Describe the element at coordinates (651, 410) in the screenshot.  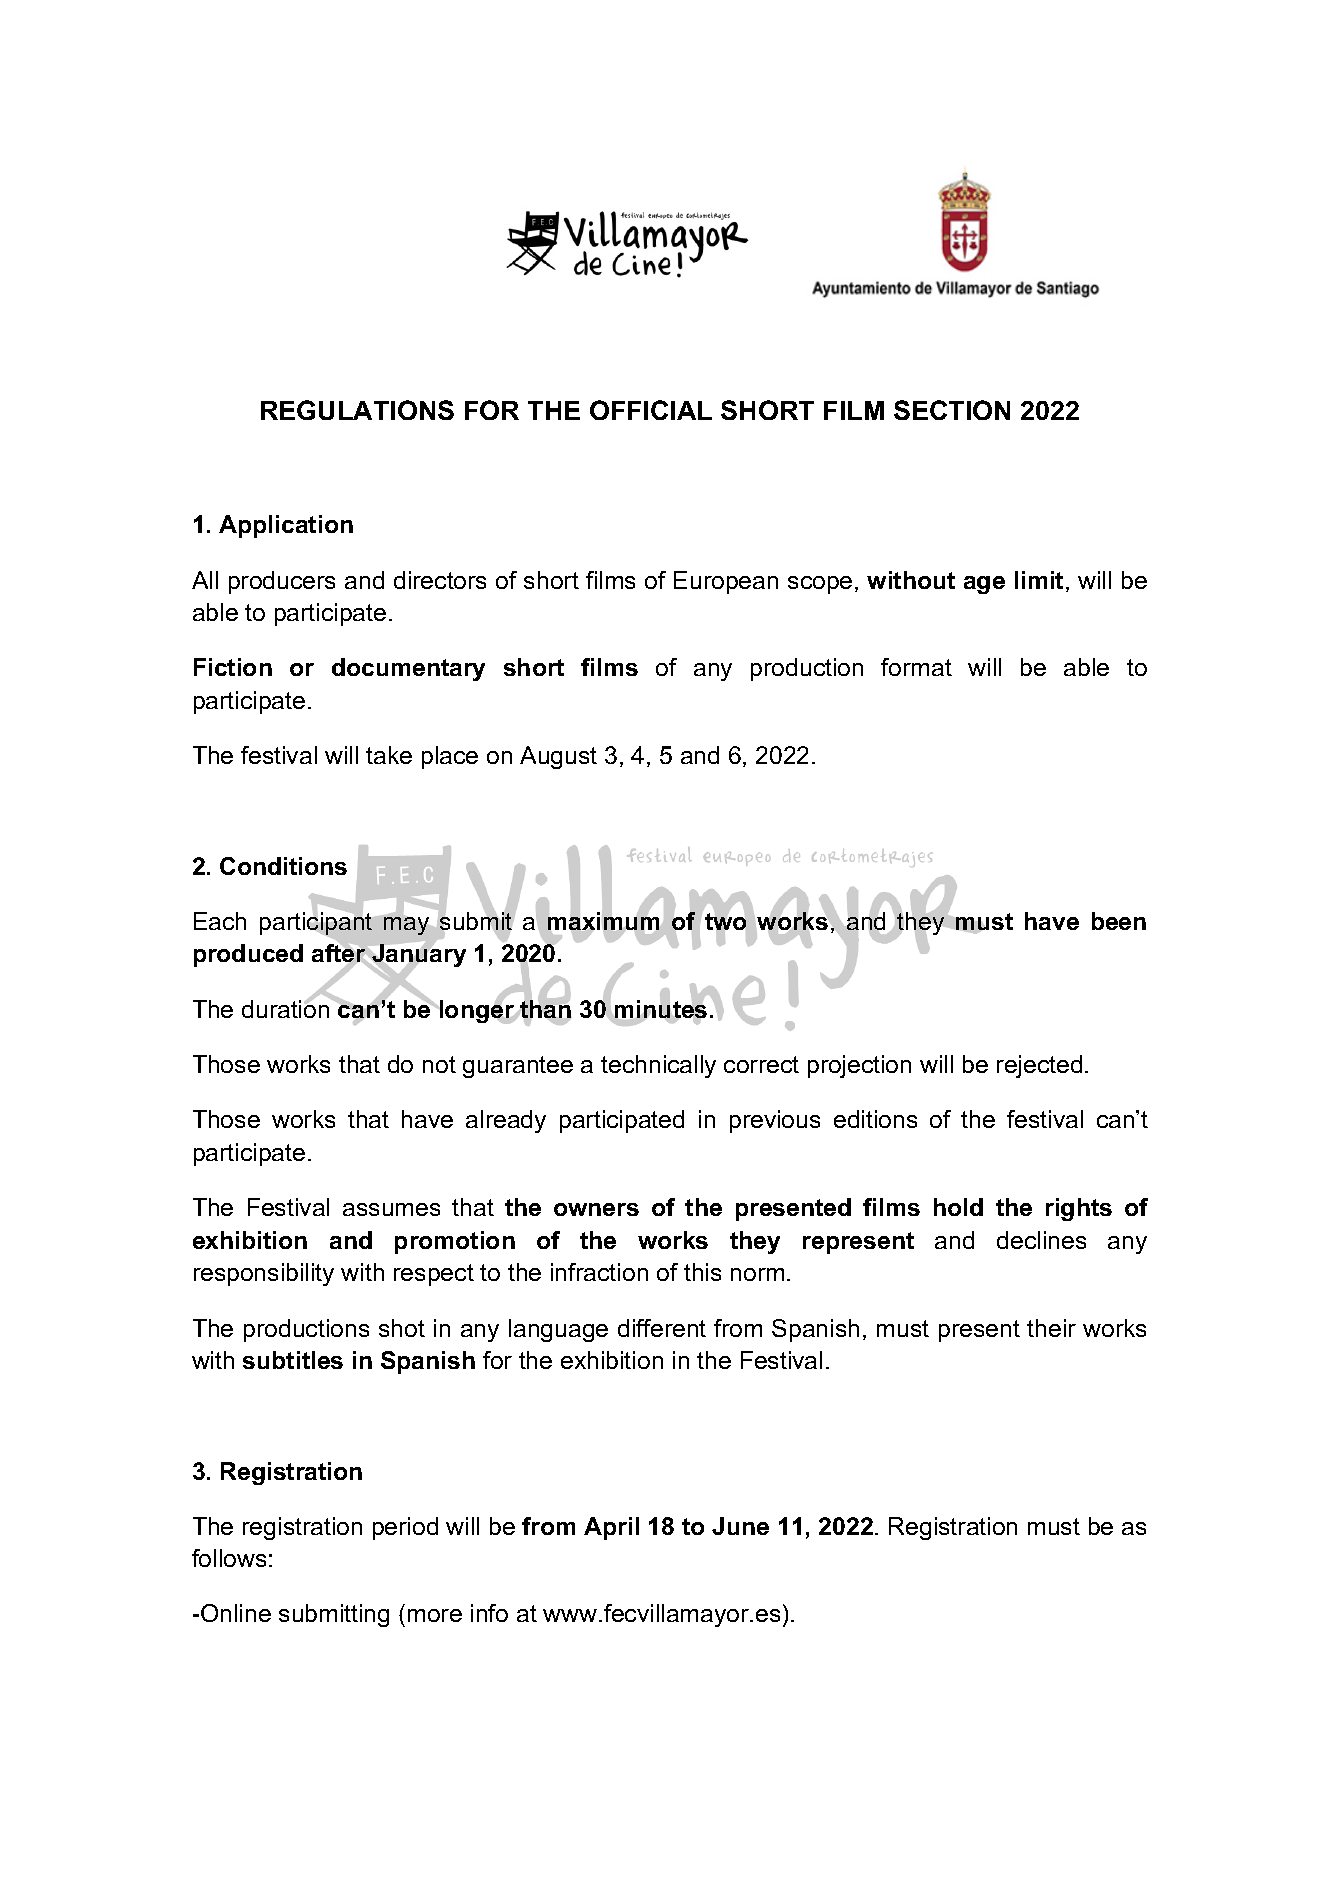
I see `OFFICIAL` at that location.
